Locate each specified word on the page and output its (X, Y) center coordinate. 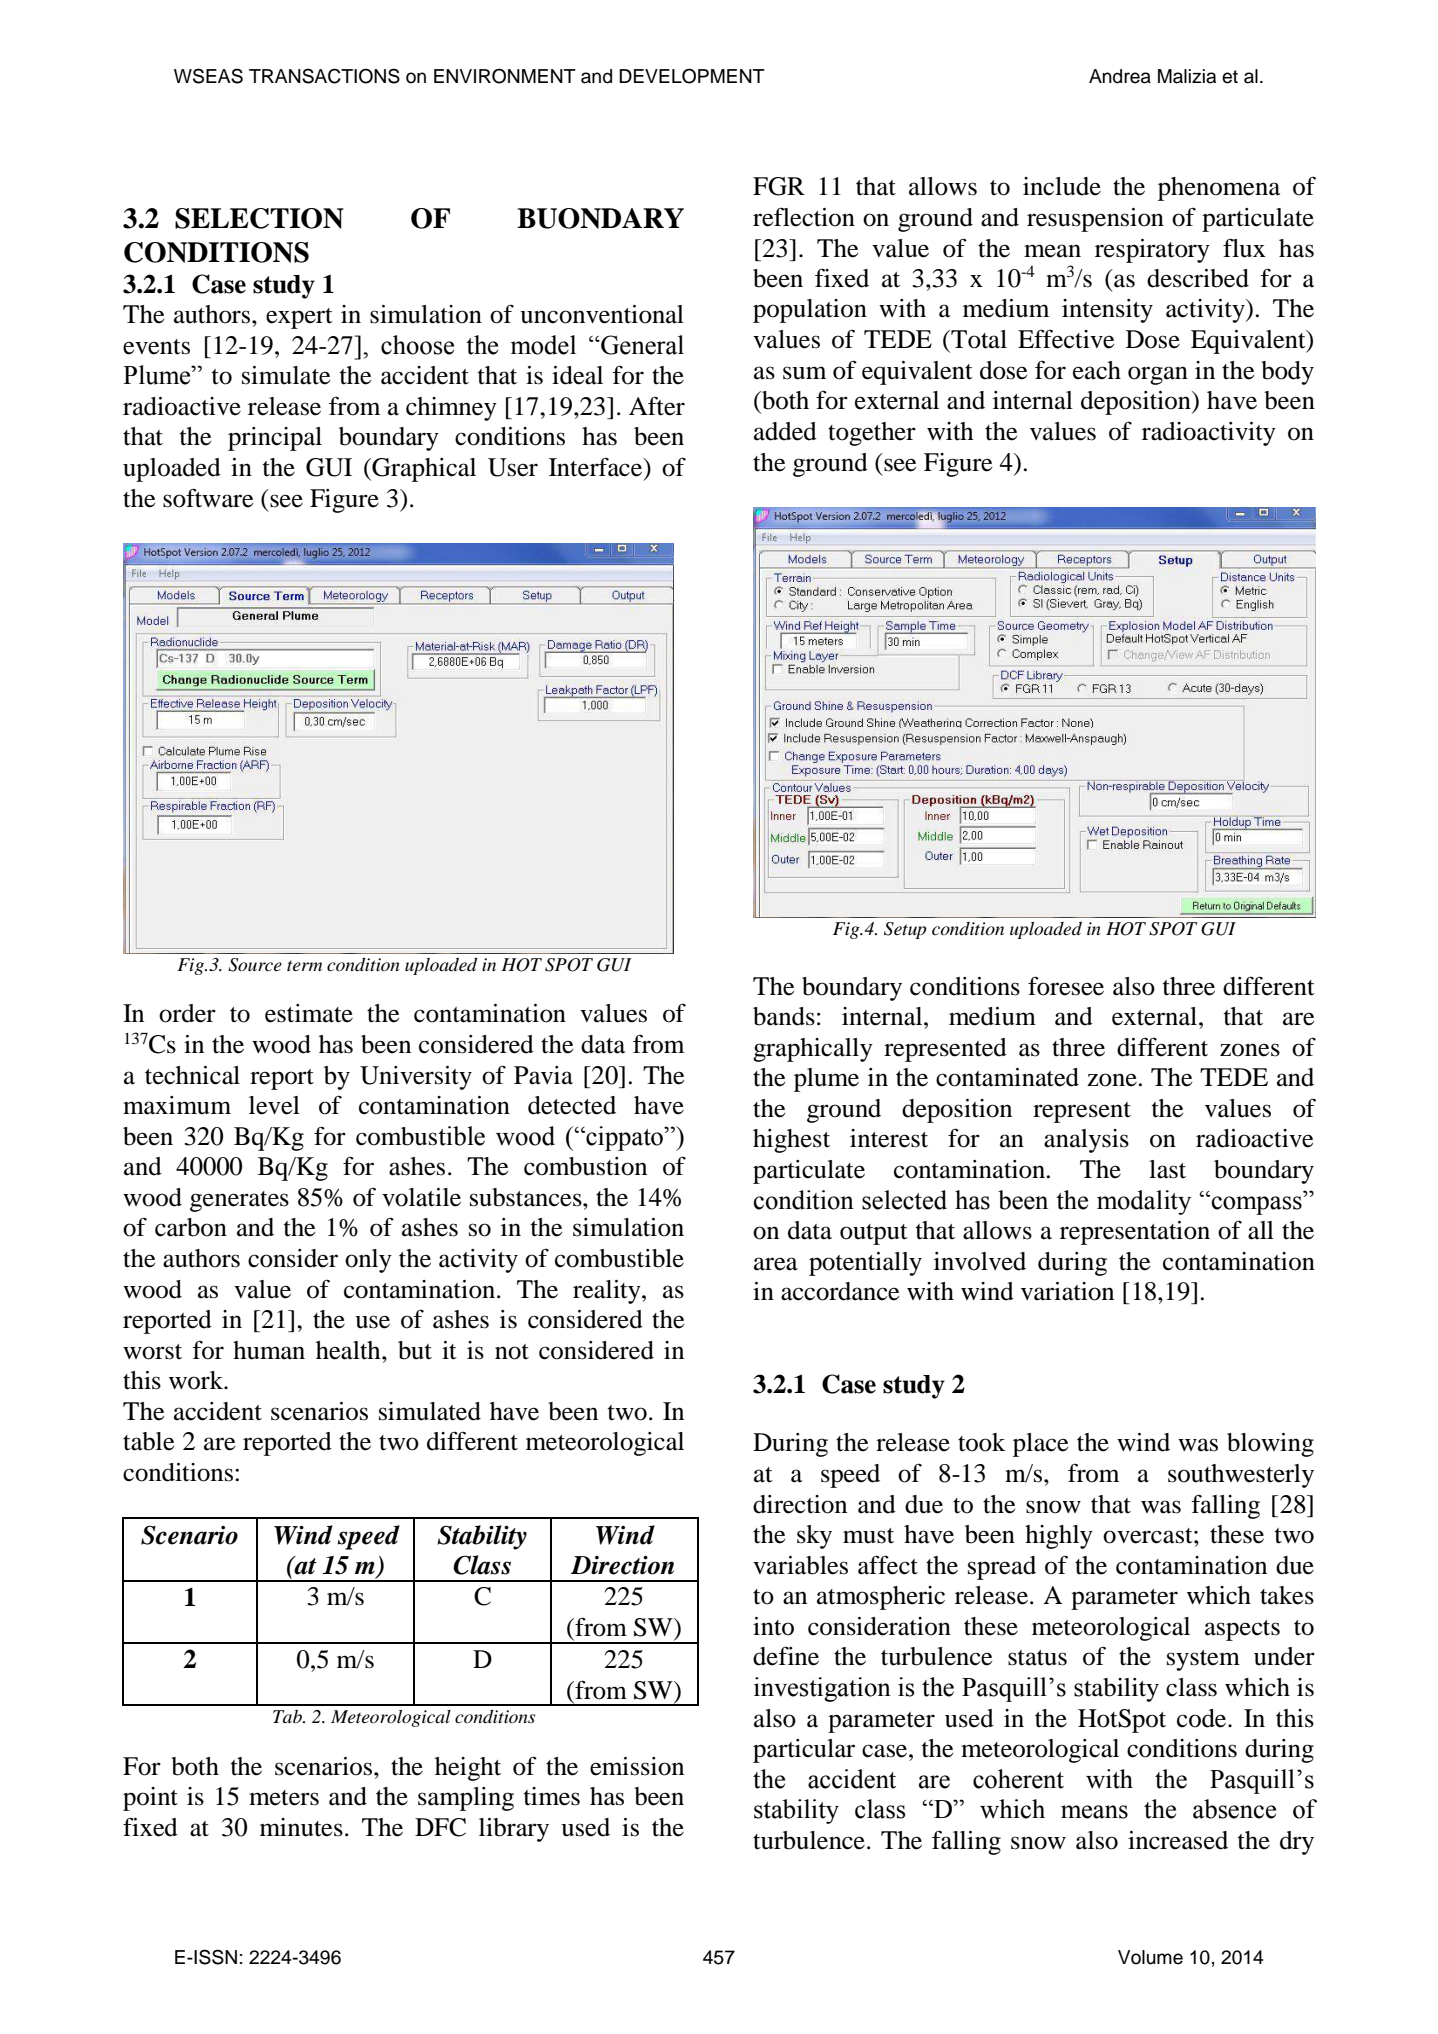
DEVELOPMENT (692, 76)
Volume (1150, 1957)
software (208, 498)
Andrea (1120, 76)
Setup (905, 930)
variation (1067, 1291)
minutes (301, 1827)
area (776, 1264)
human (269, 1350)
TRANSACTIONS (324, 76)
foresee (1066, 986)
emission (637, 1766)
